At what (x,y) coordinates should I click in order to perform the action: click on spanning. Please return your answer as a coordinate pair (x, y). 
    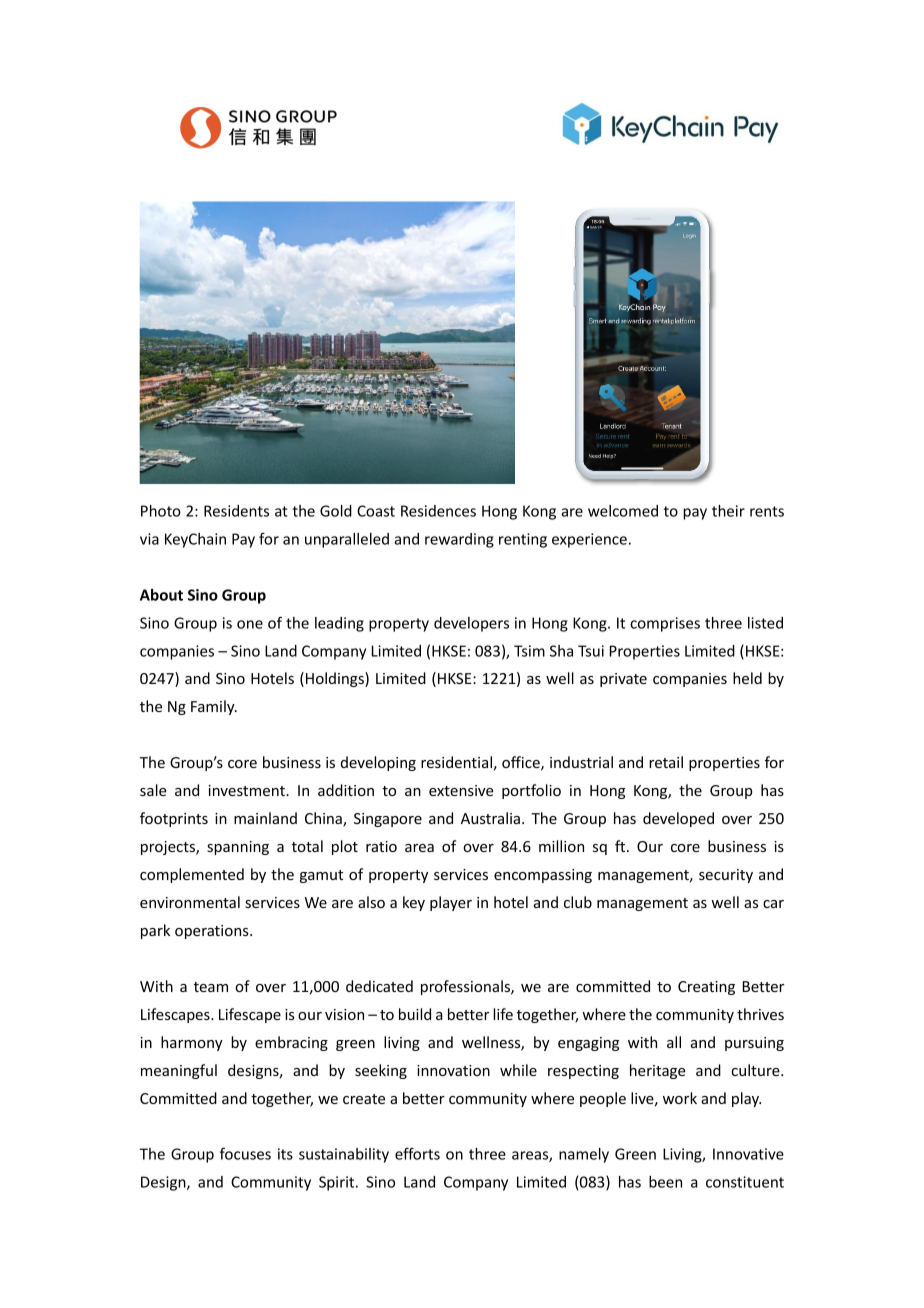
    Looking at the image, I should click on (238, 848).
